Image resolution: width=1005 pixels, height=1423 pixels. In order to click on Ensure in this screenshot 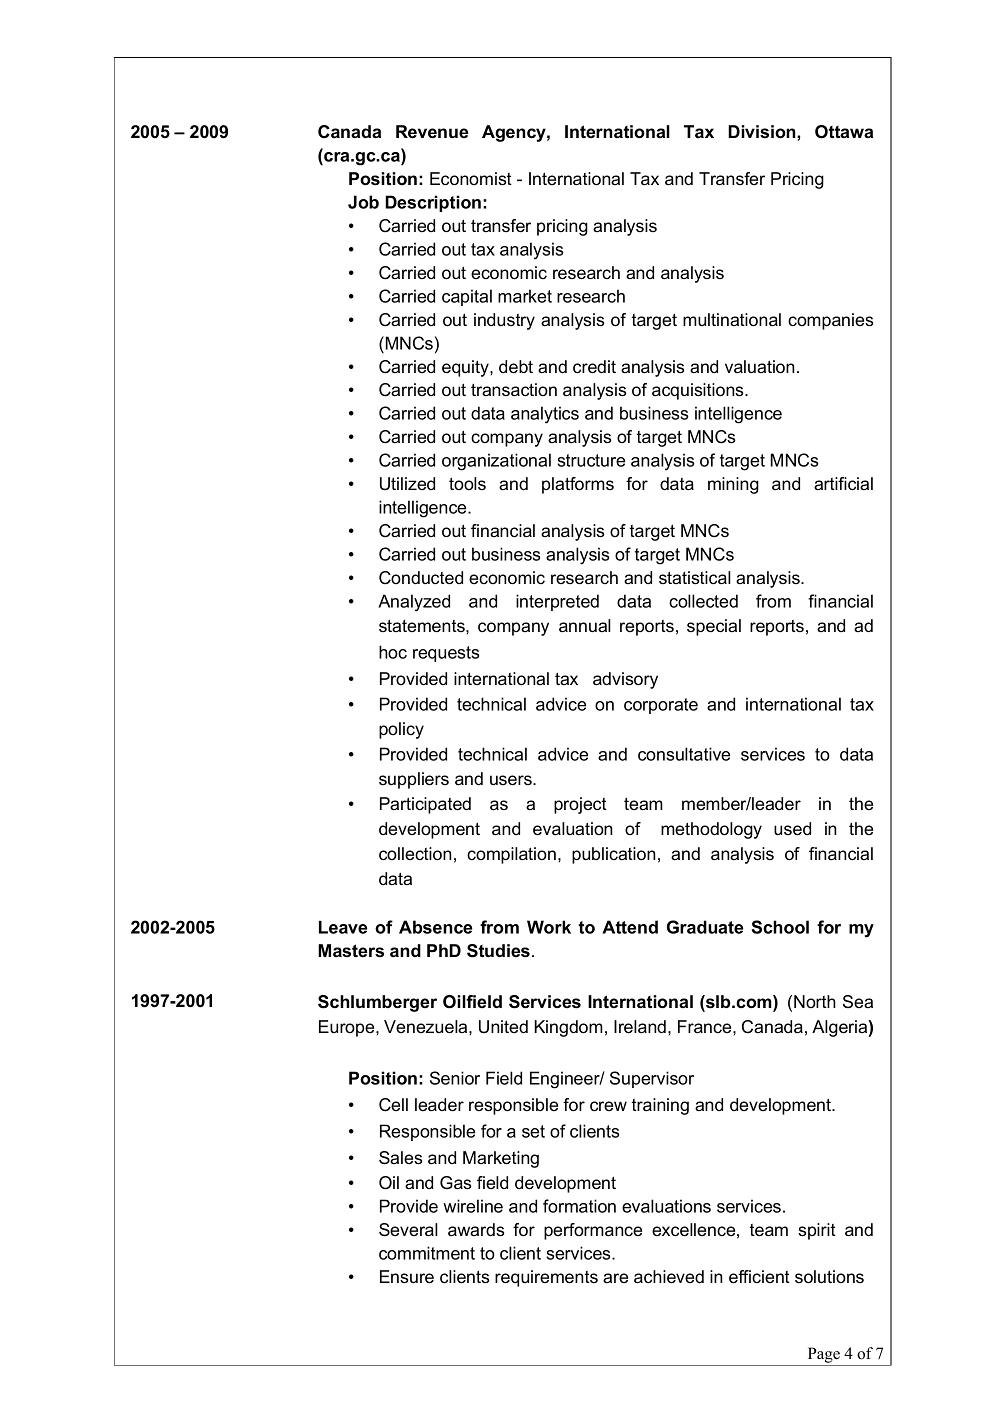, I will do `click(407, 1277)`.
